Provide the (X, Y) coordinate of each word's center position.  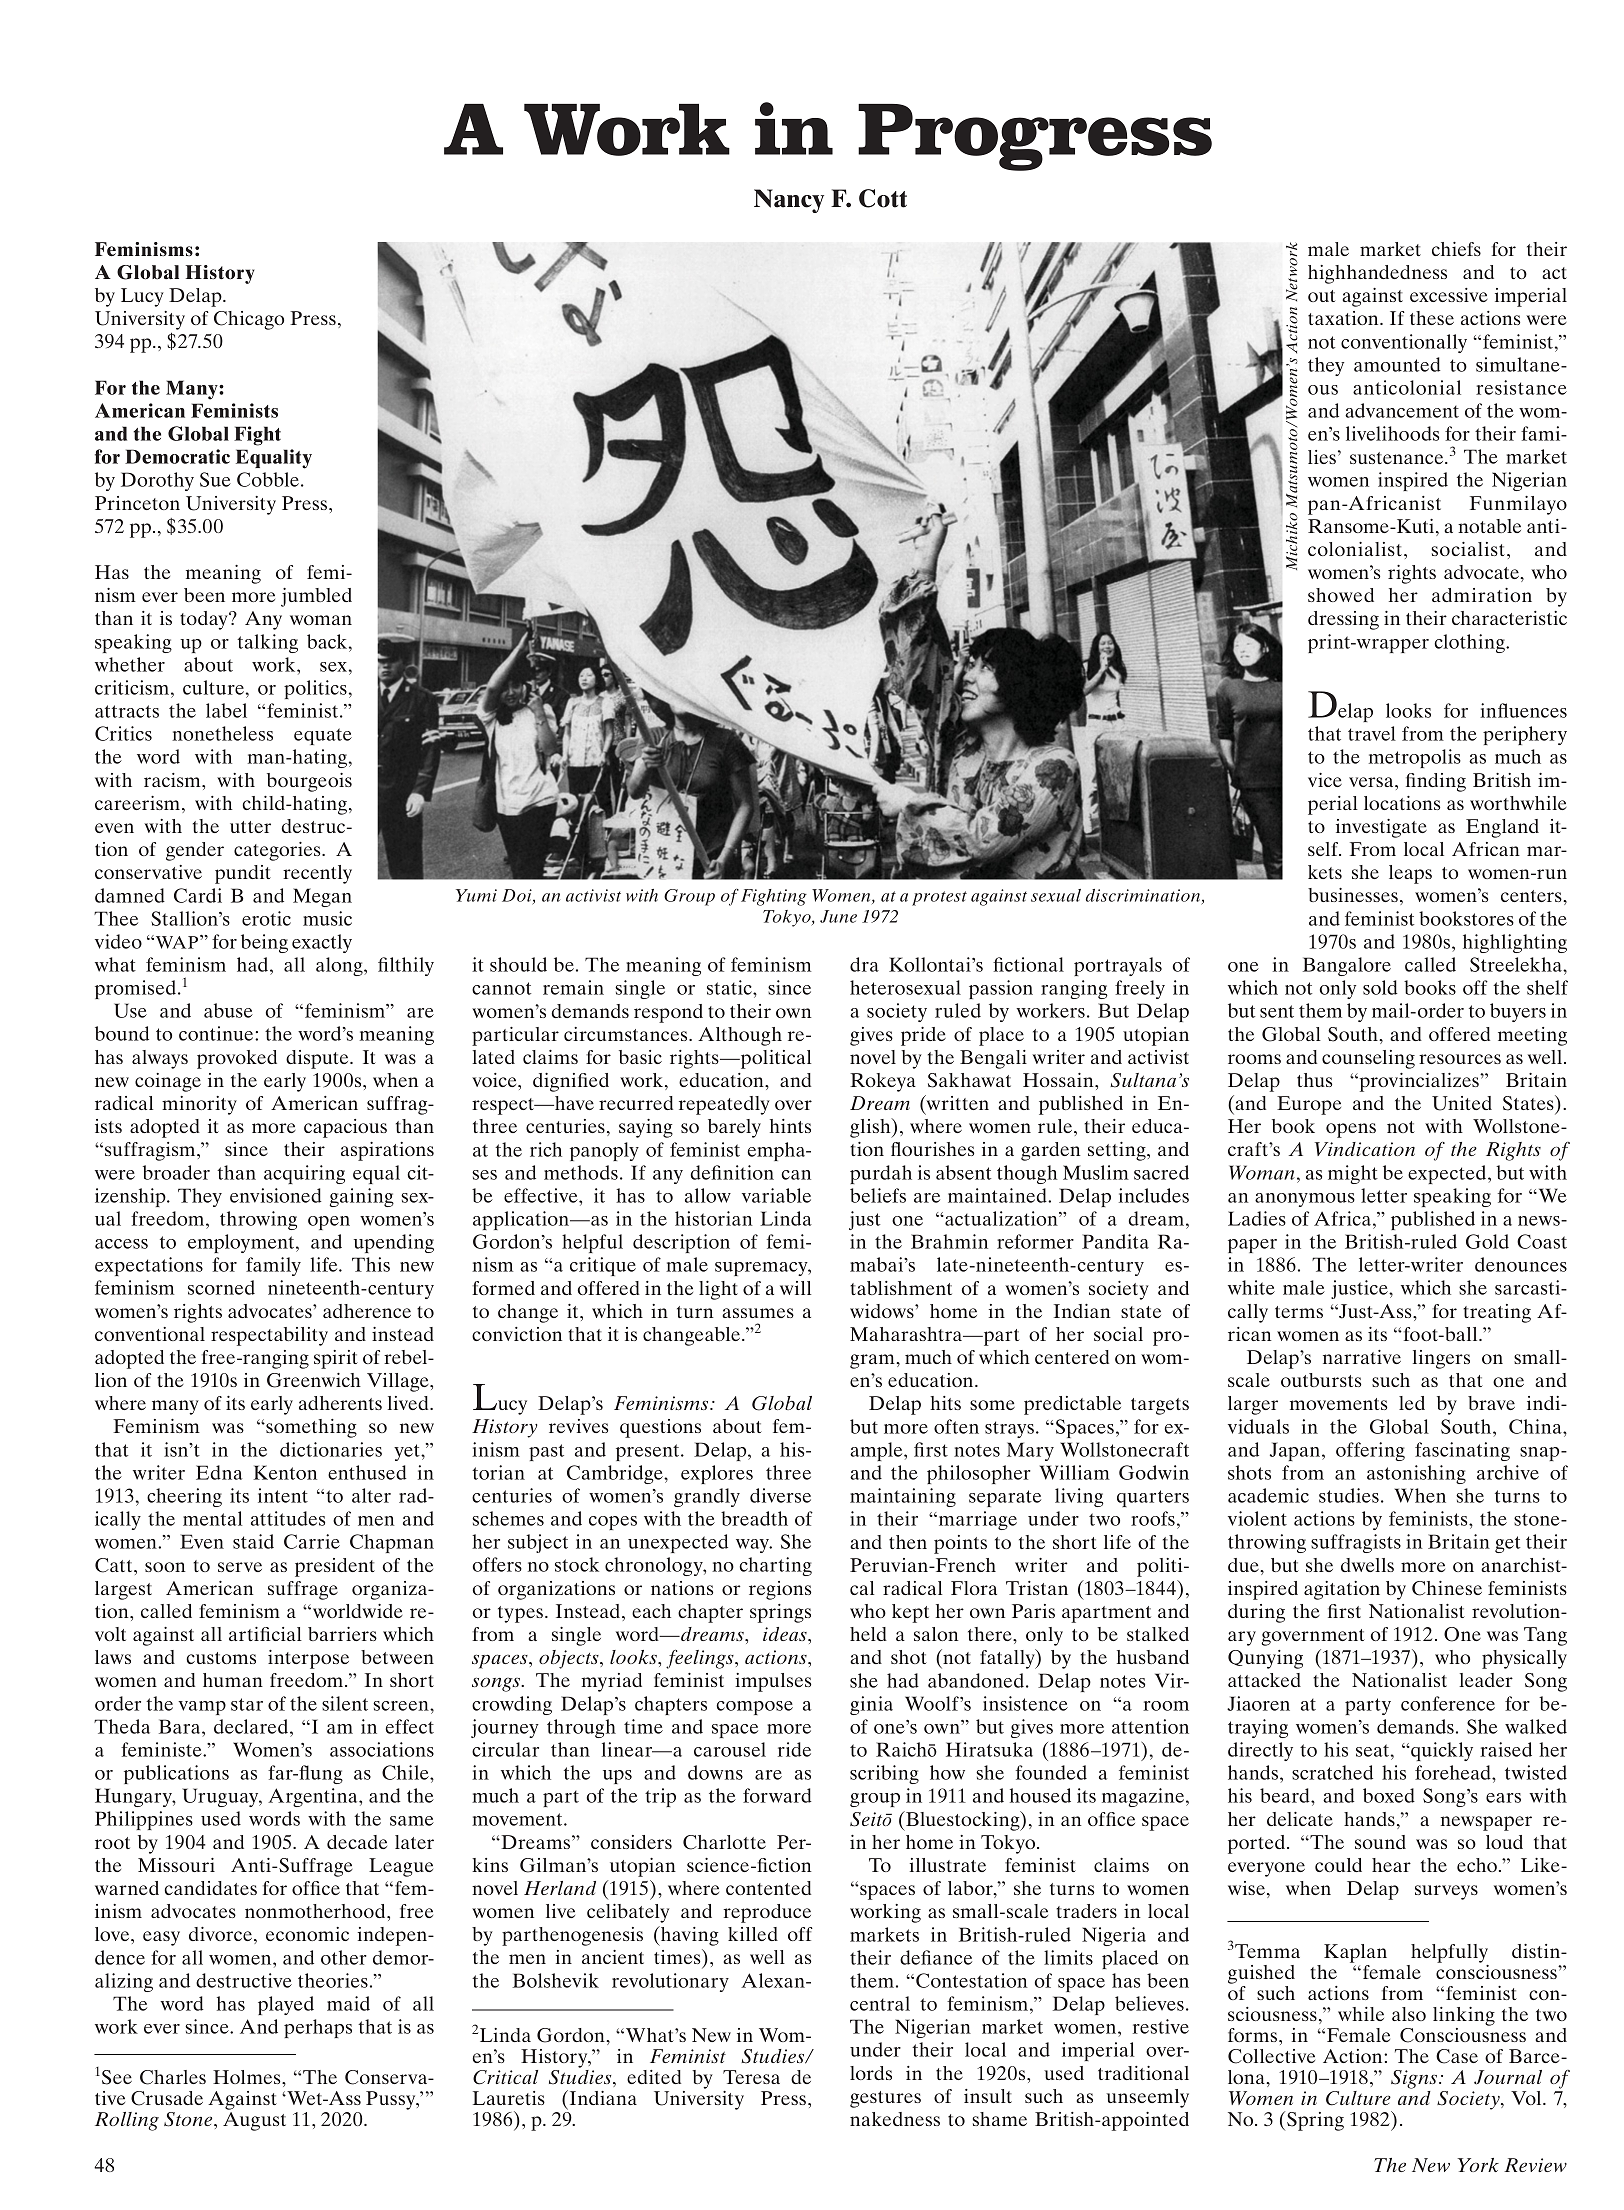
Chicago (249, 320)
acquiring (304, 1174)
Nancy (789, 201)
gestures (885, 2099)
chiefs (1456, 249)
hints (790, 1126)
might (1353, 1174)
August (254, 2121)
